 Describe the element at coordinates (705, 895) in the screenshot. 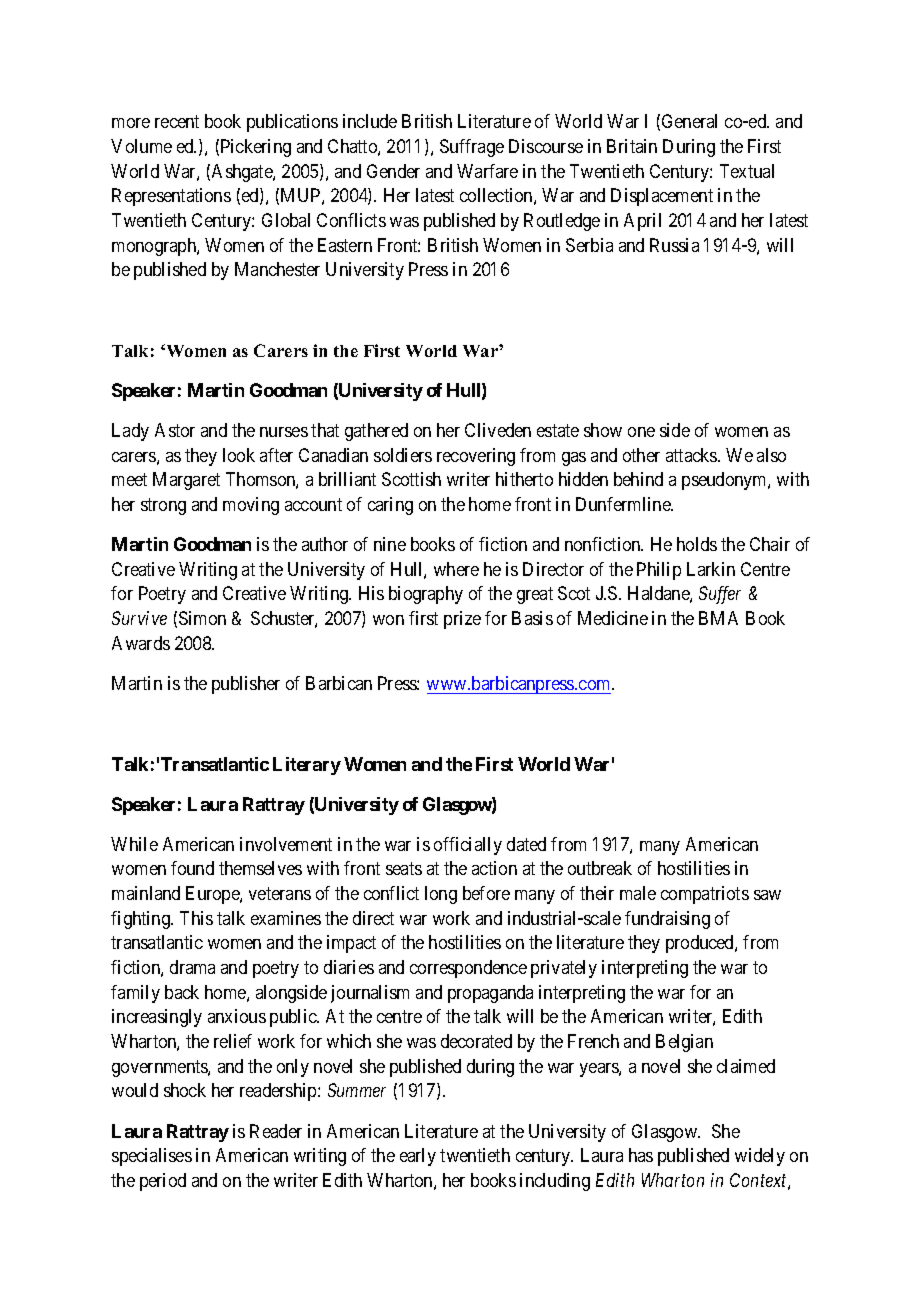

I see `compatriots` at that location.
